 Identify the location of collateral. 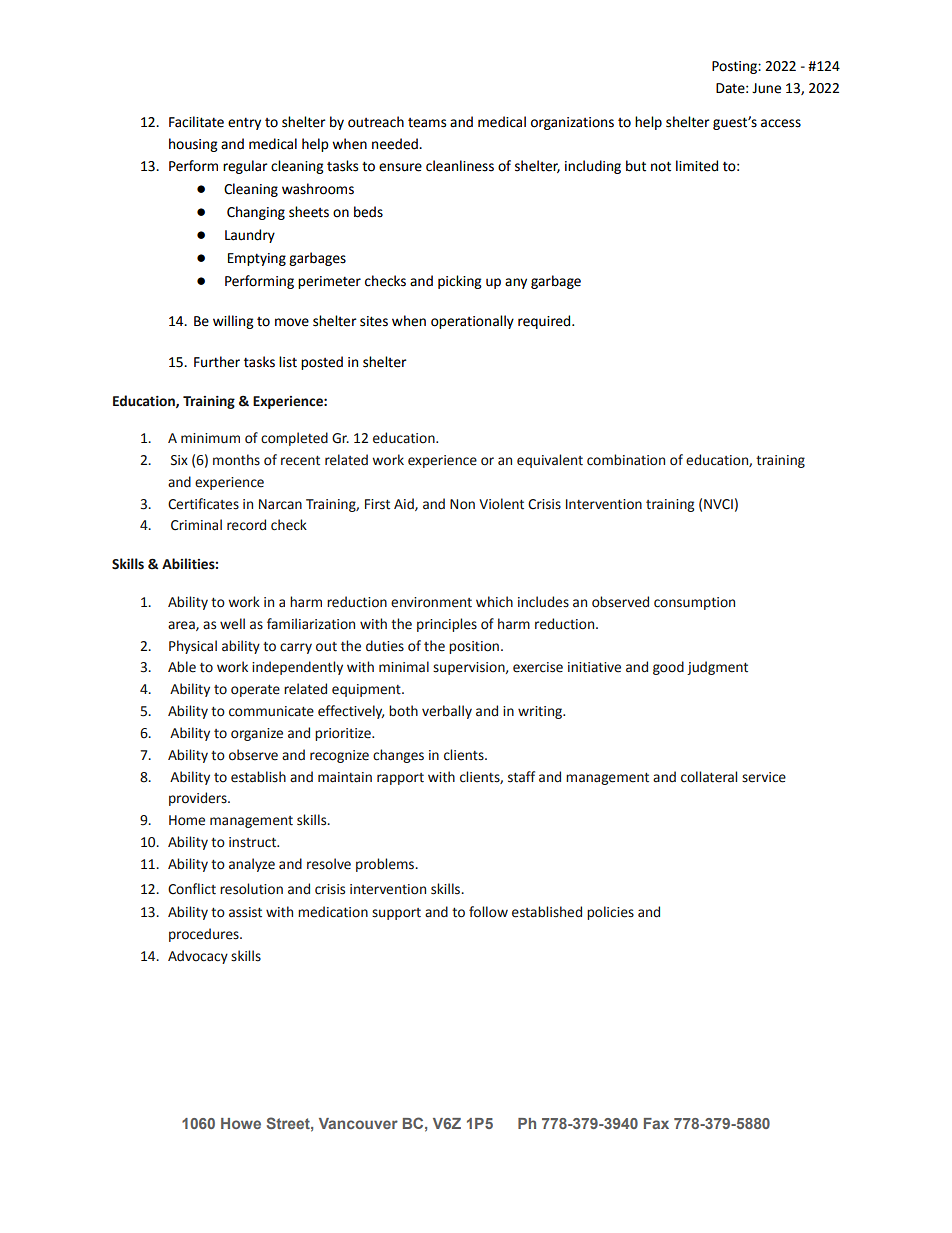
(709, 777).
